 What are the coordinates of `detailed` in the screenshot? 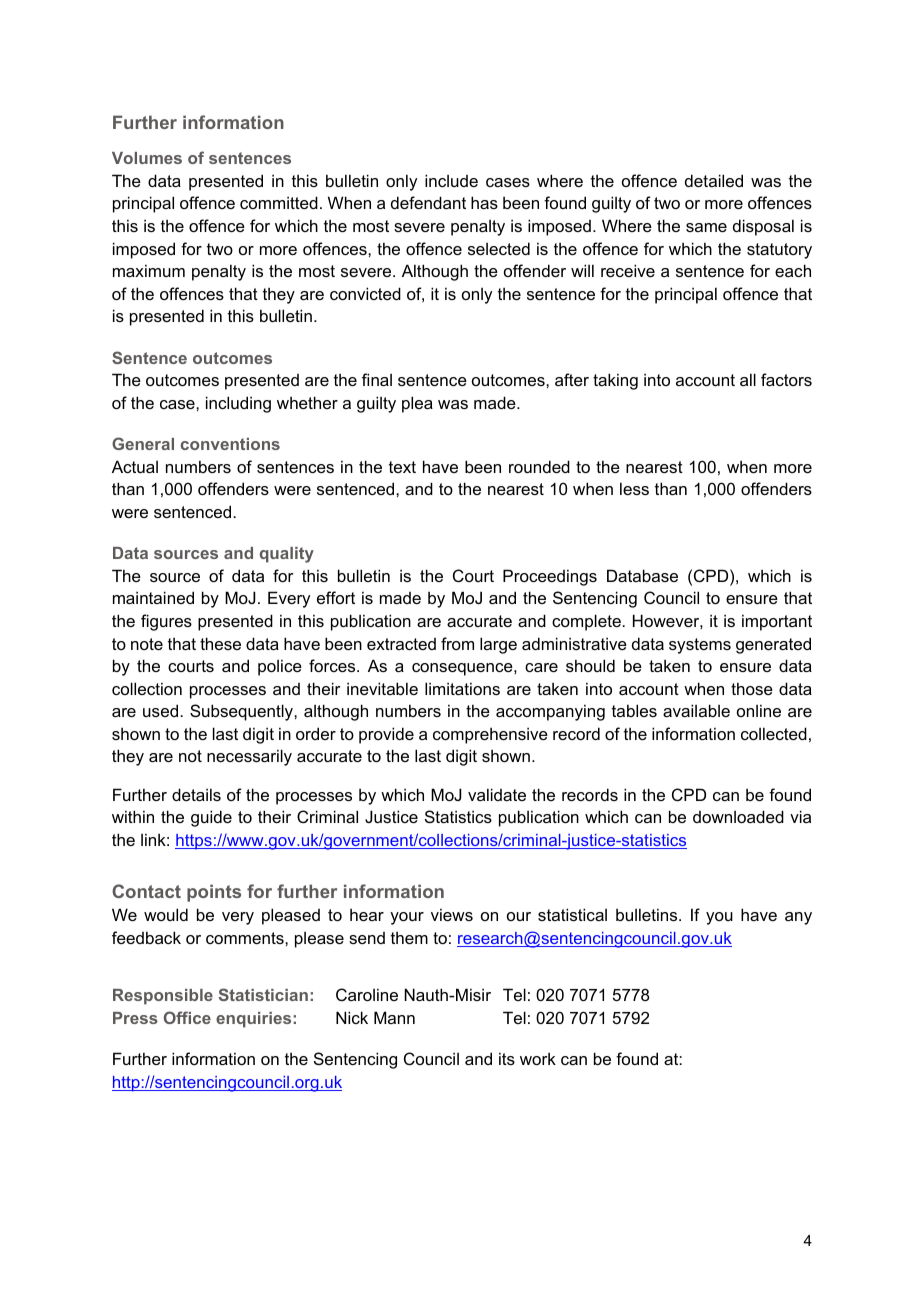 It's located at (714, 180).
